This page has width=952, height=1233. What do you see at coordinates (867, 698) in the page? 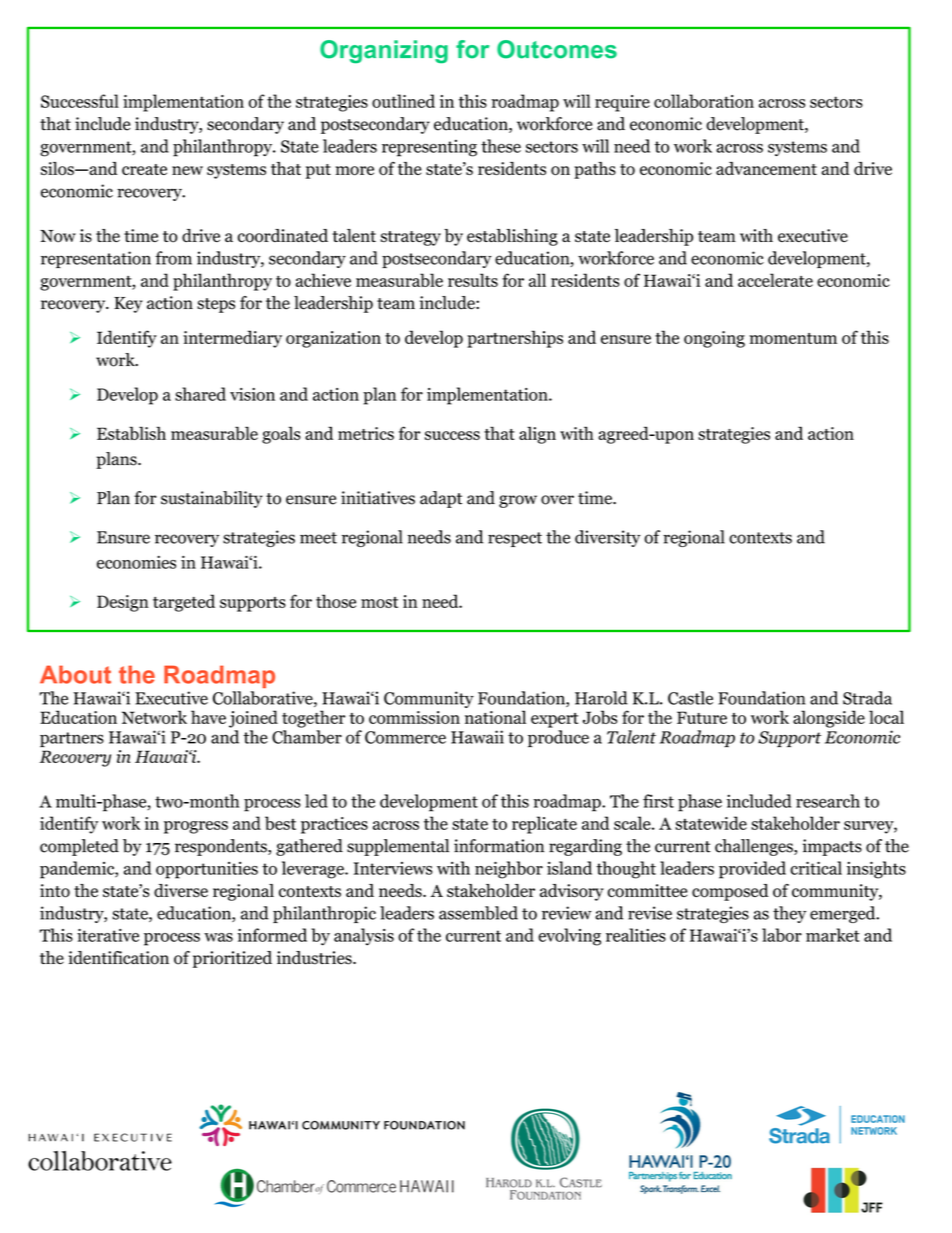
I see `Strada` at bounding box center [867, 698].
